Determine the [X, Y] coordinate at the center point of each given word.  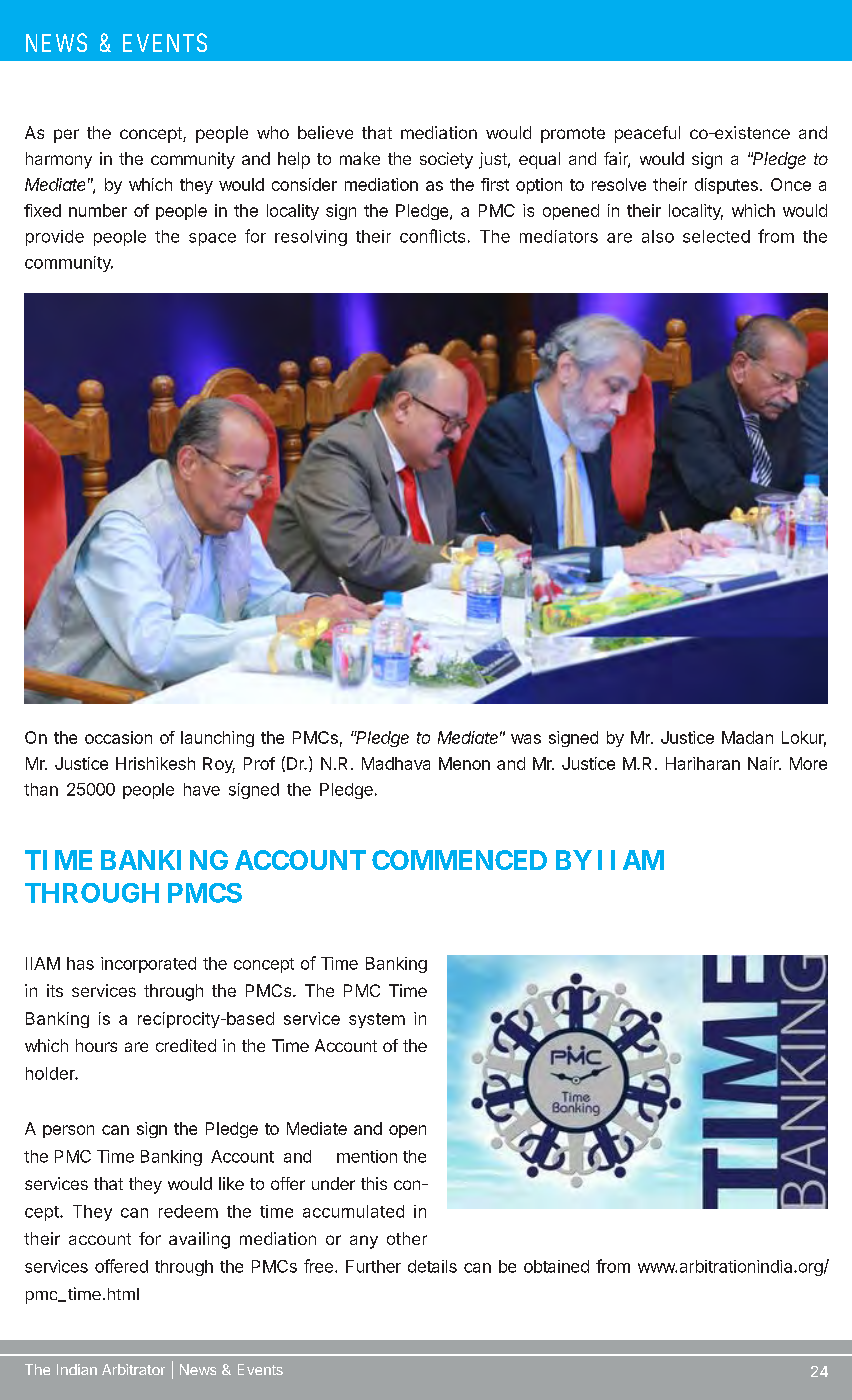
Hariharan [703, 763]
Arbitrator [133, 1369]
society [446, 160]
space [212, 239]
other [407, 1238]
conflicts [432, 236]
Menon [464, 763]
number [98, 210]
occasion [118, 737]
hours [96, 1045]
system [377, 1020]
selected [716, 236]
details [432, 1266]
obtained [556, 1266]
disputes [726, 186]
